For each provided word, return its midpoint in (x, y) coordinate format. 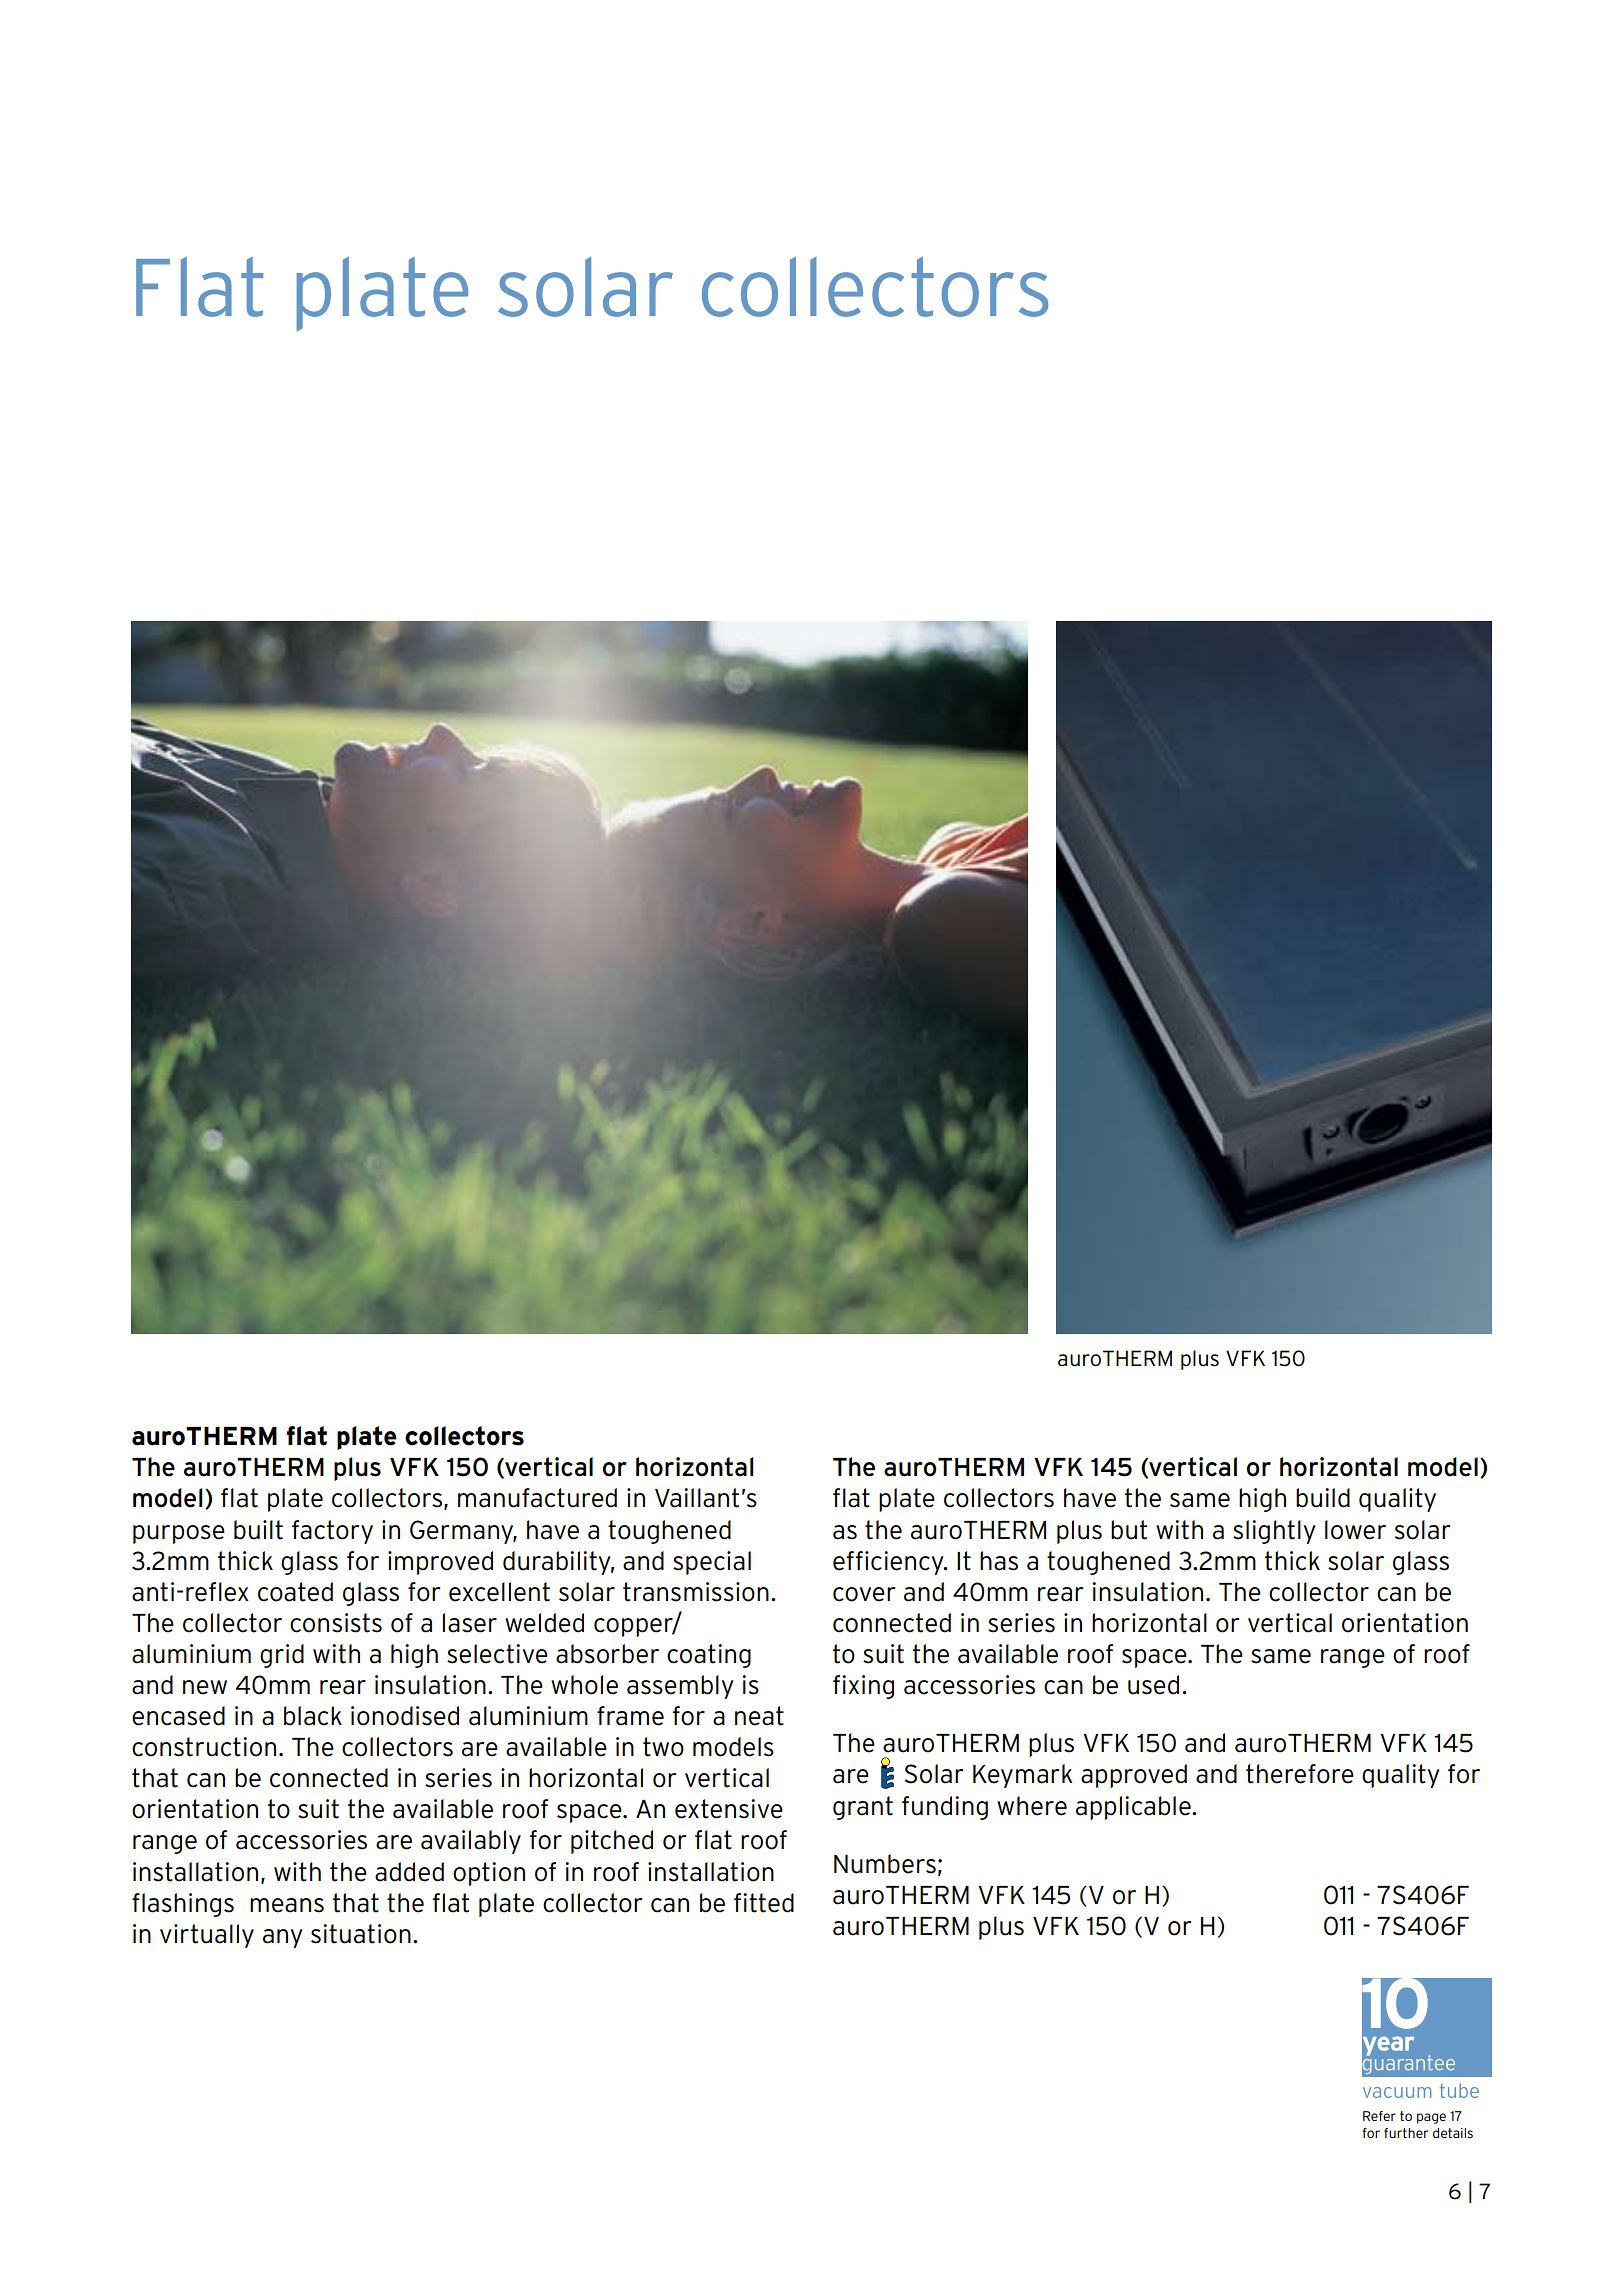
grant (863, 1808)
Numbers (885, 1864)
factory (332, 1532)
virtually (207, 1936)
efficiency (889, 1563)
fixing (863, 1687)
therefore (1300, 1774)
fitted (764, 1903)
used (1153, 1685)
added (409, 1872)
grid (282, 1656)
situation (361, 1934)
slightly (1274, 1532)
